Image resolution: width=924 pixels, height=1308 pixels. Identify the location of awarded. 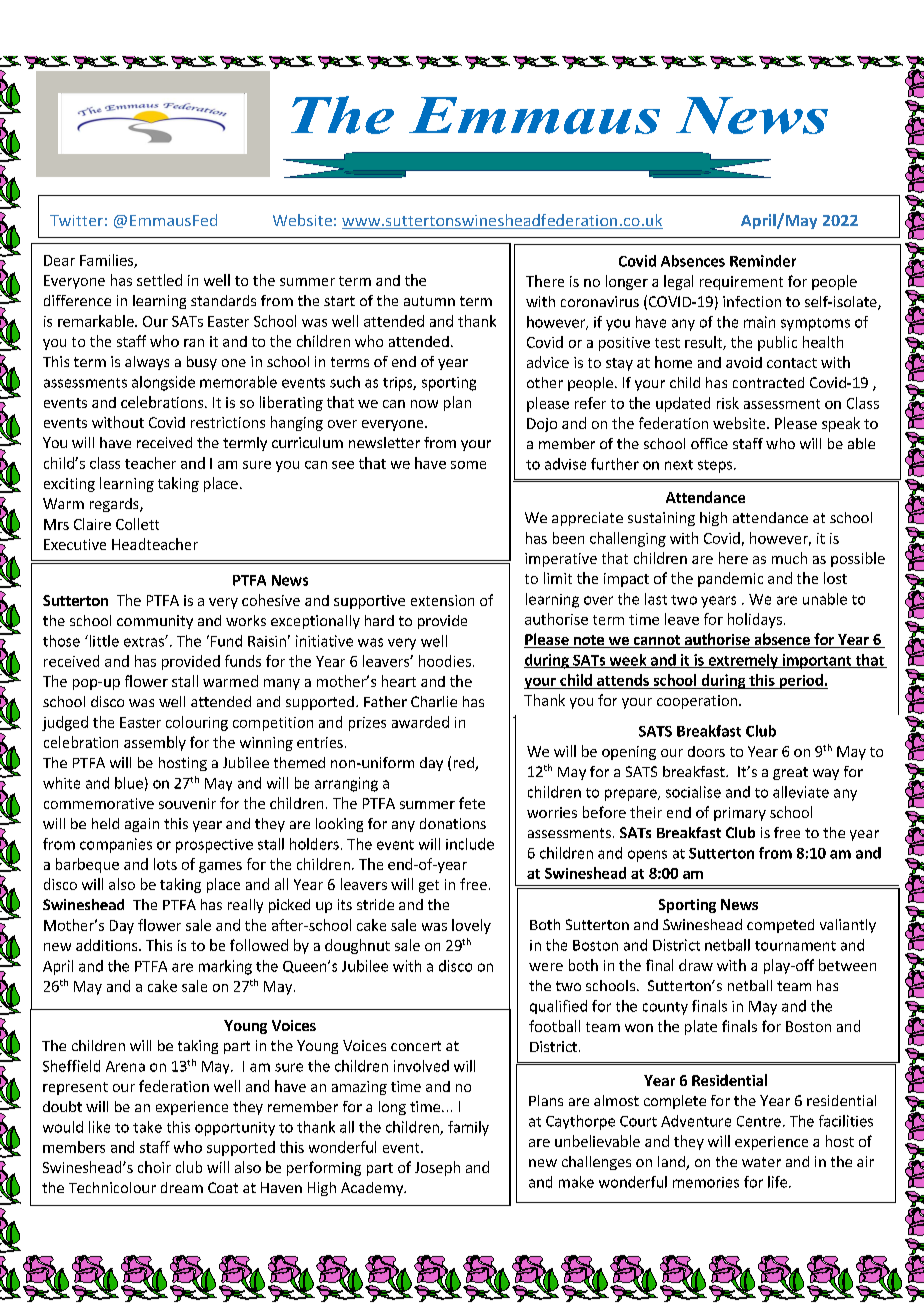
(420, 722).
